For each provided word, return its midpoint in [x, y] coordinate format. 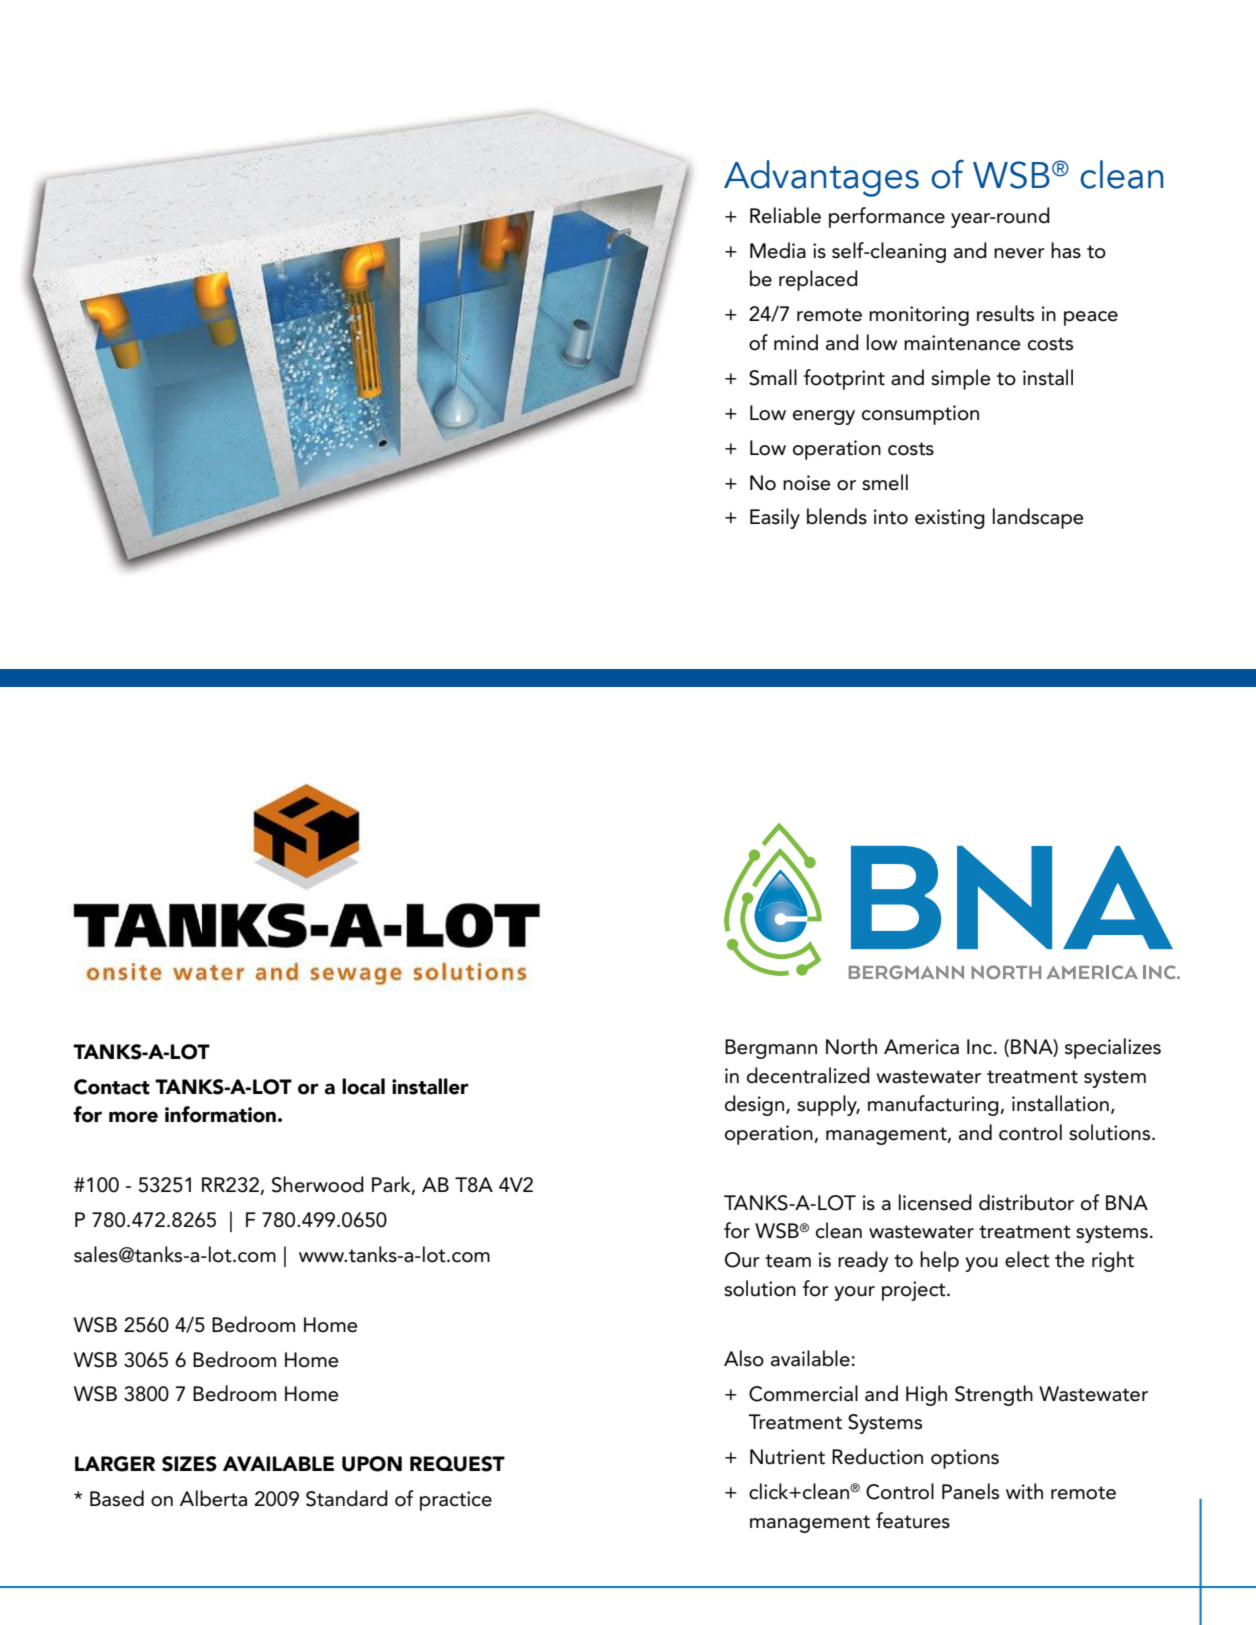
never [1019, 253]
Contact [112, 1087]
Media [778, 250]
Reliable [785, 215]
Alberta [213, 1498]
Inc [981, 1047]
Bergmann [771, 1049]
